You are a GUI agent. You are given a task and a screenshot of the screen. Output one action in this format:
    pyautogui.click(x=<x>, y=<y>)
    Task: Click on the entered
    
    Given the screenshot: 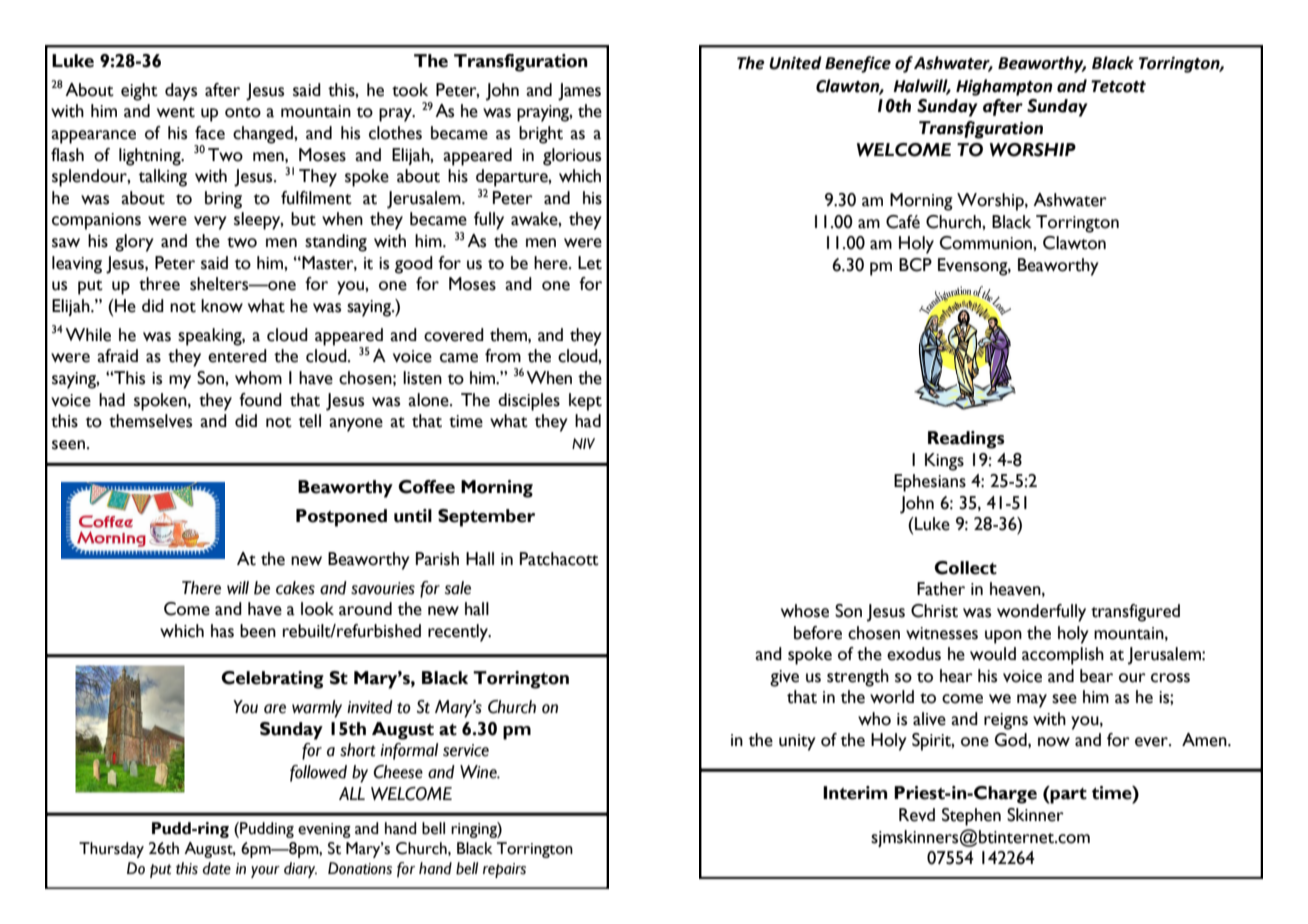 What is the action you would take?
    pyautogui.click(x=237, y=356)
